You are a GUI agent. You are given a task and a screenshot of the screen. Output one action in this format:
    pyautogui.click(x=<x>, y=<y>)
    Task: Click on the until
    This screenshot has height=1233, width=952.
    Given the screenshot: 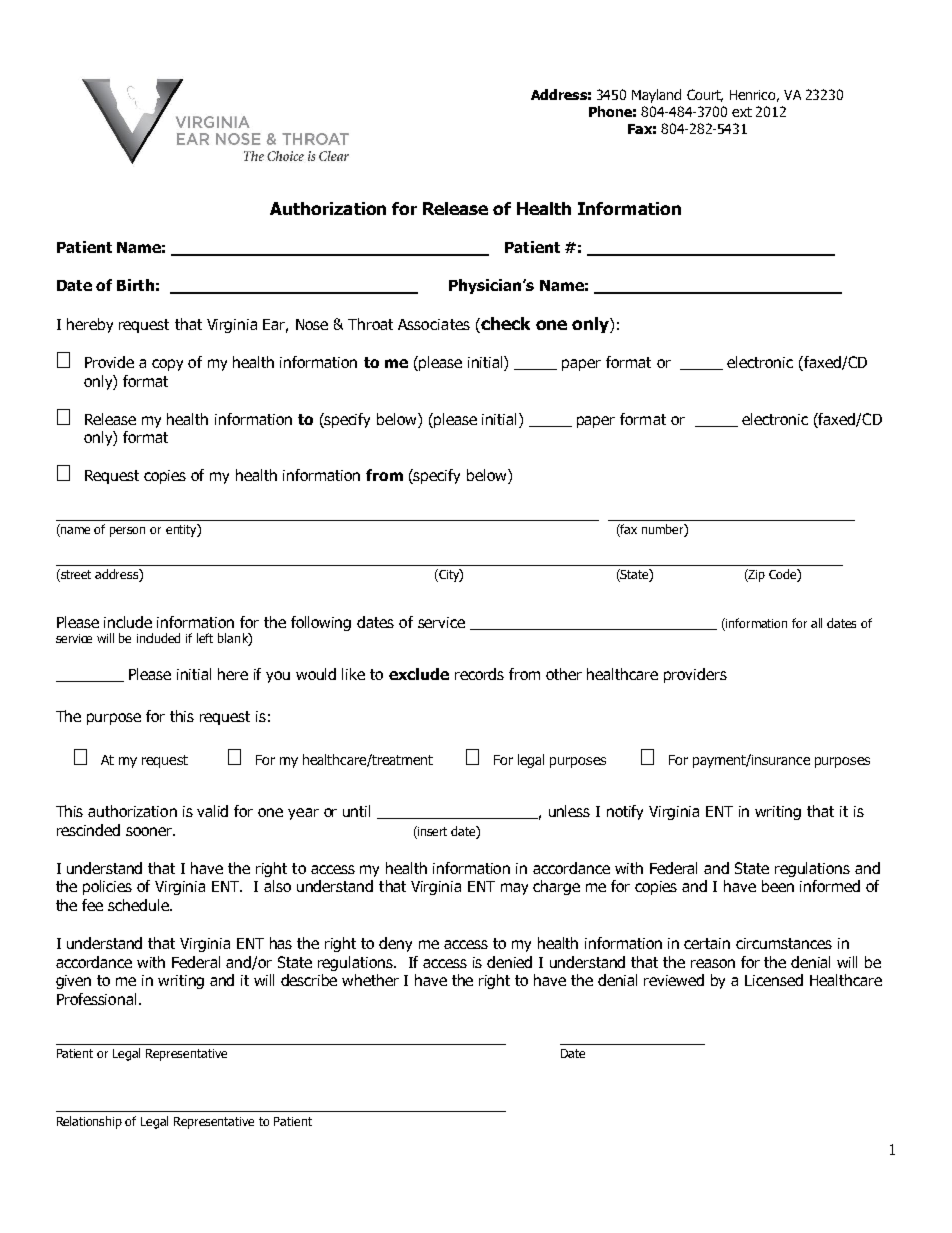 What is the action you would take?
    pyautogui.click(x=356, y=811)
